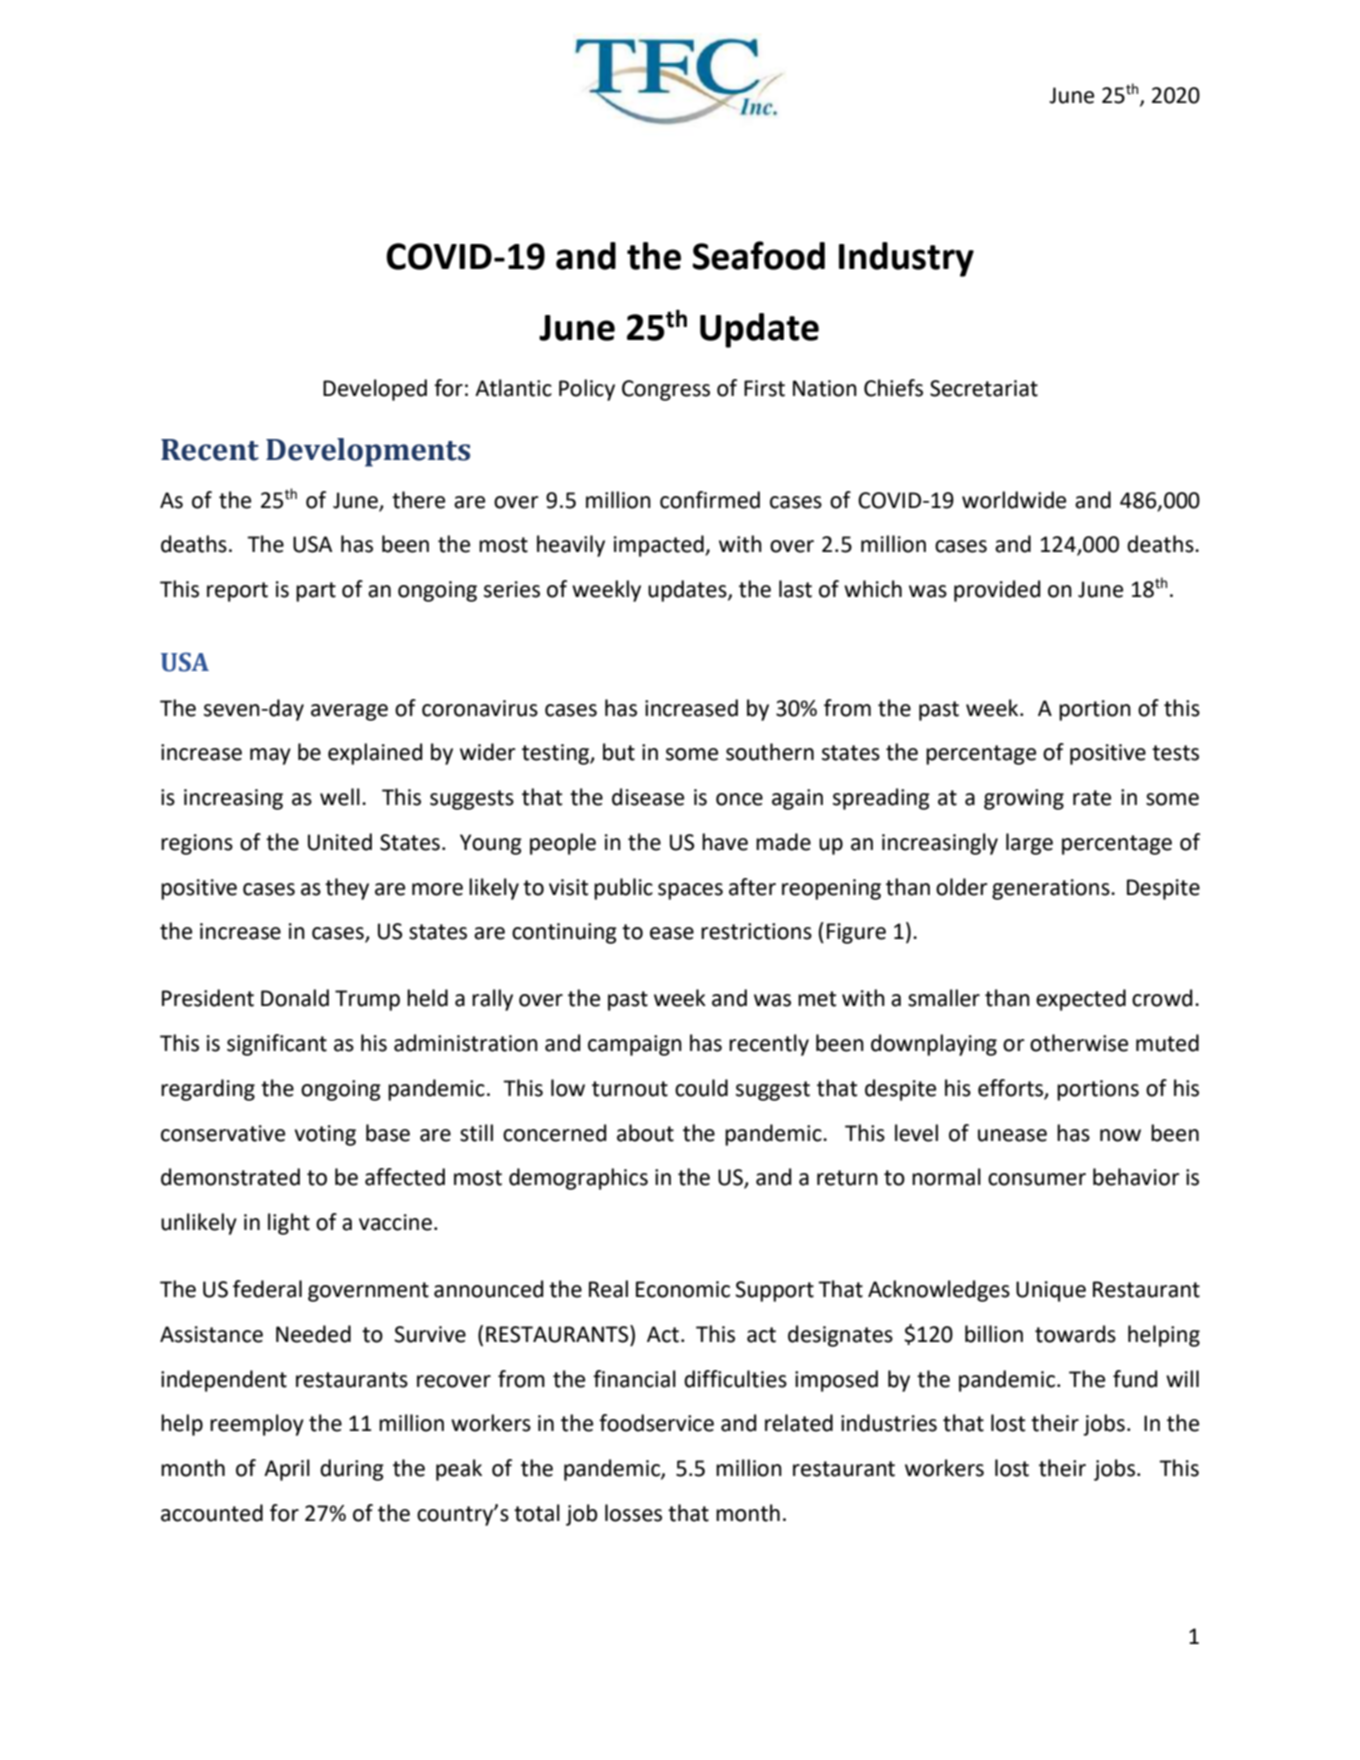 The image size is (1360, 1760). I want to click on they, so click(347, 889).
